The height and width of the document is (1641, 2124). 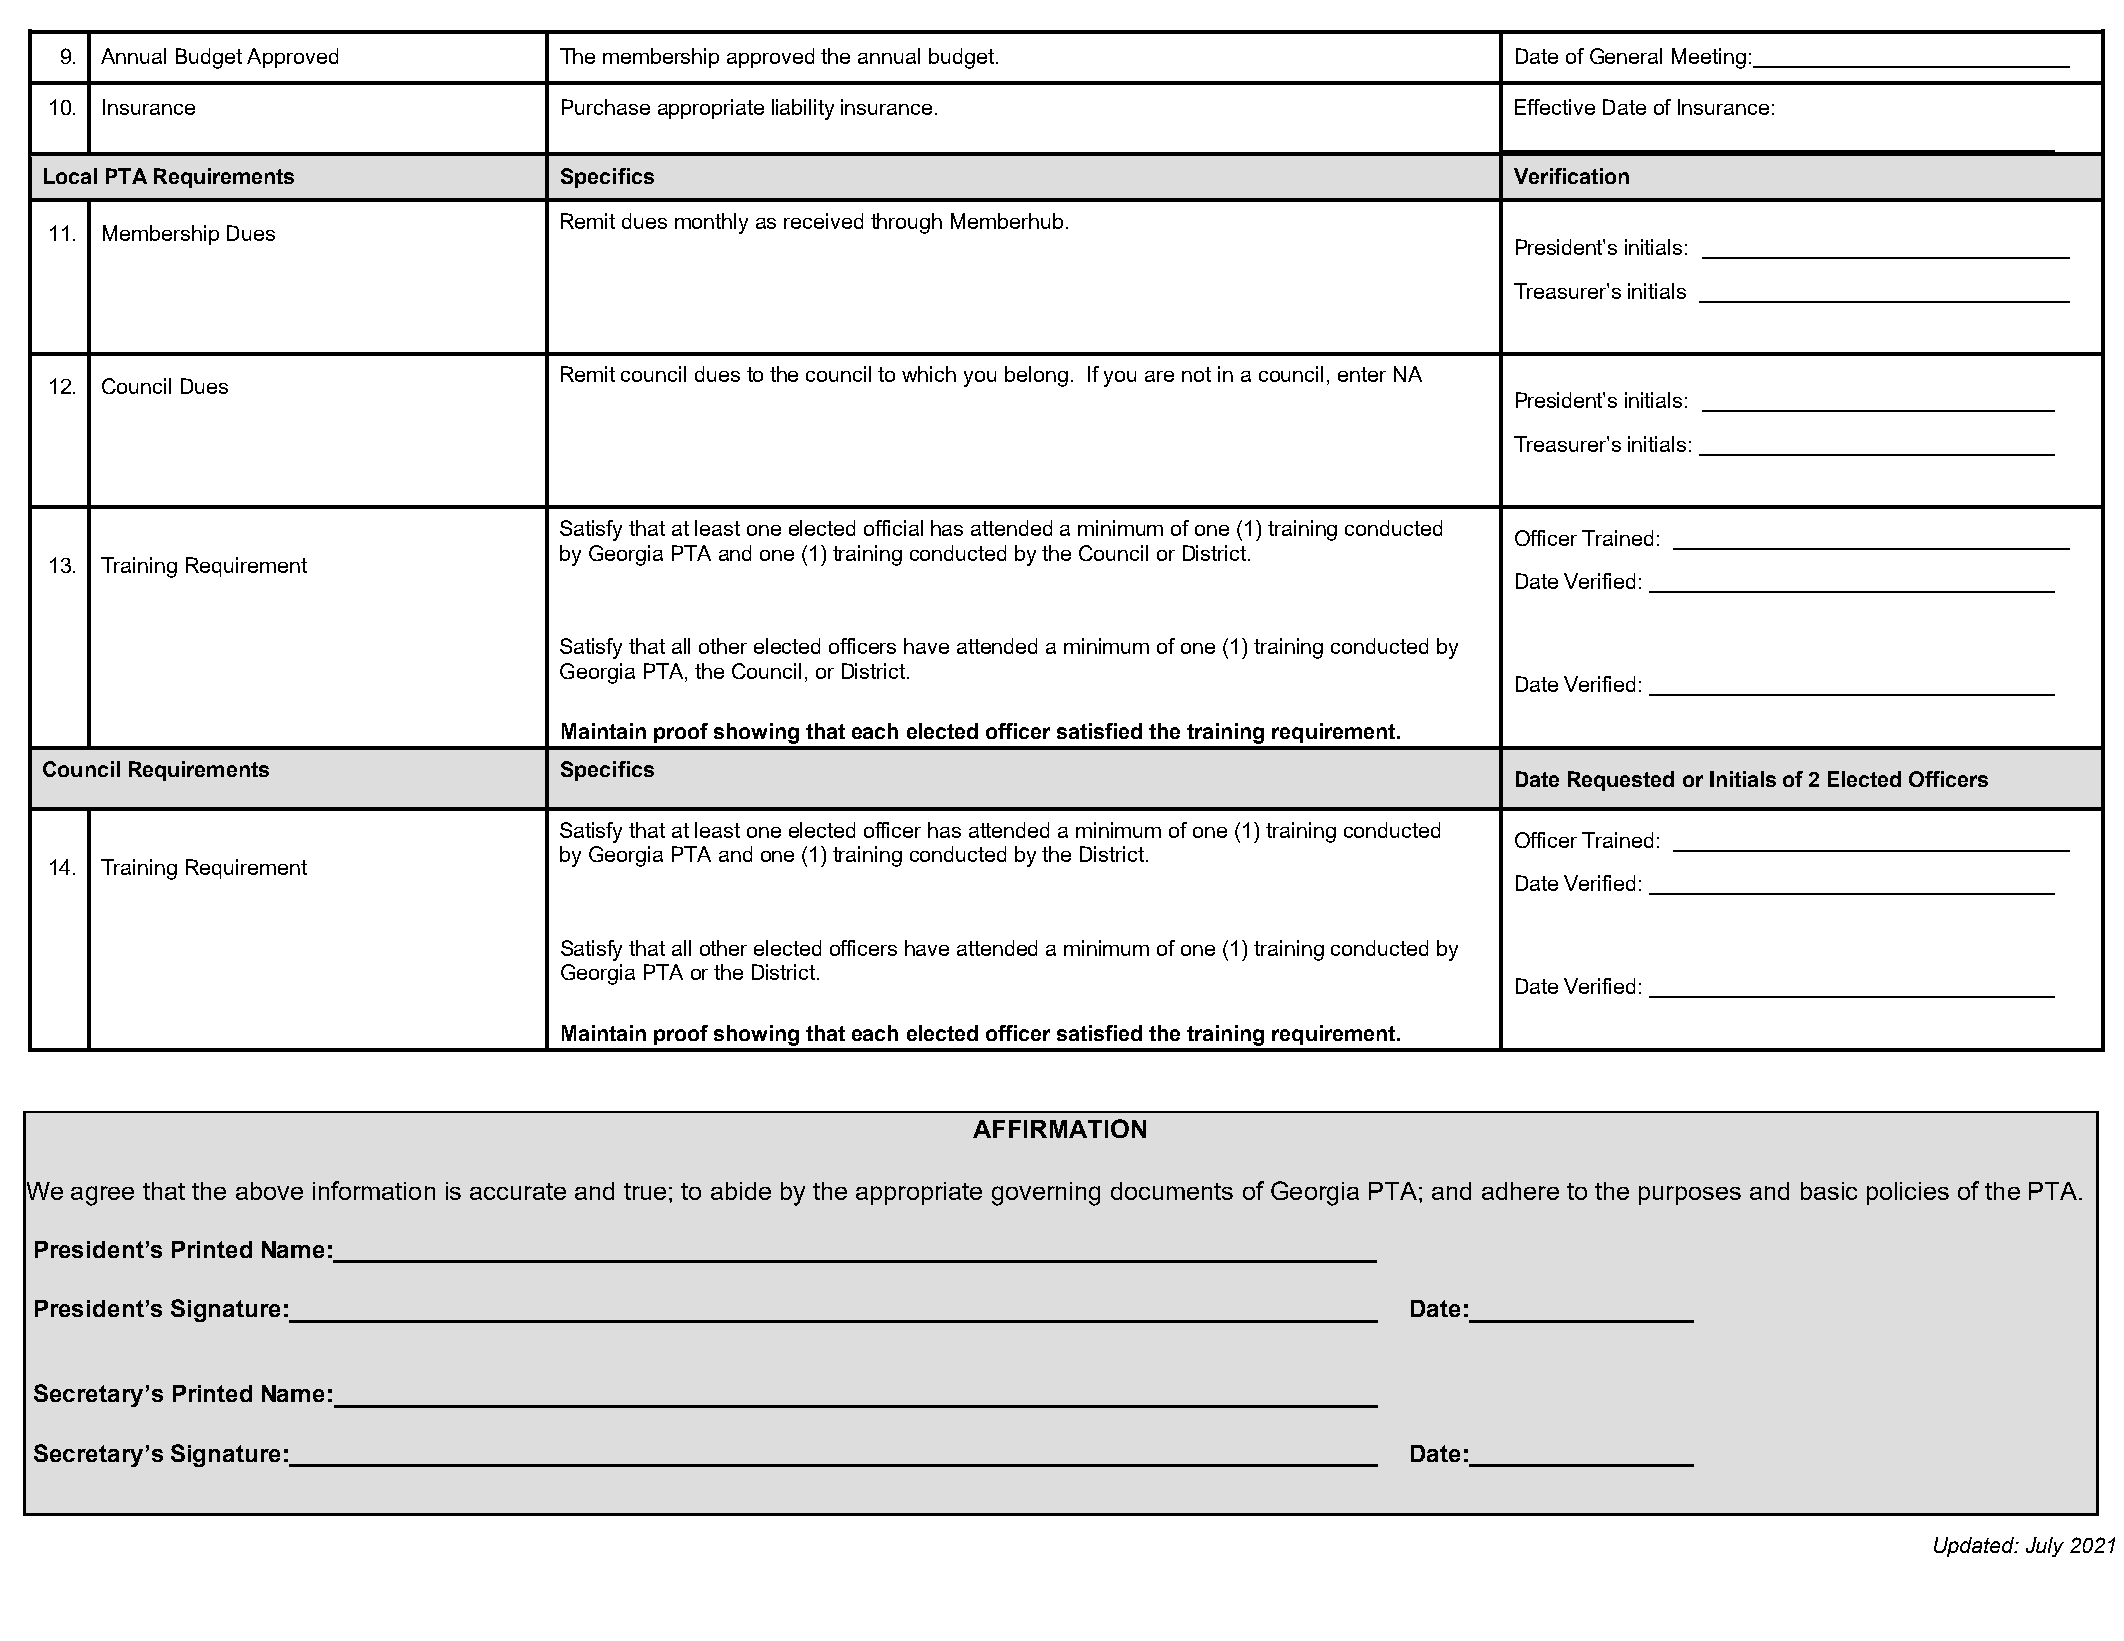 What do you see at coordinates (1046, 1194) in the document?
I see `governing` at bounding box center [1046, 1194].
